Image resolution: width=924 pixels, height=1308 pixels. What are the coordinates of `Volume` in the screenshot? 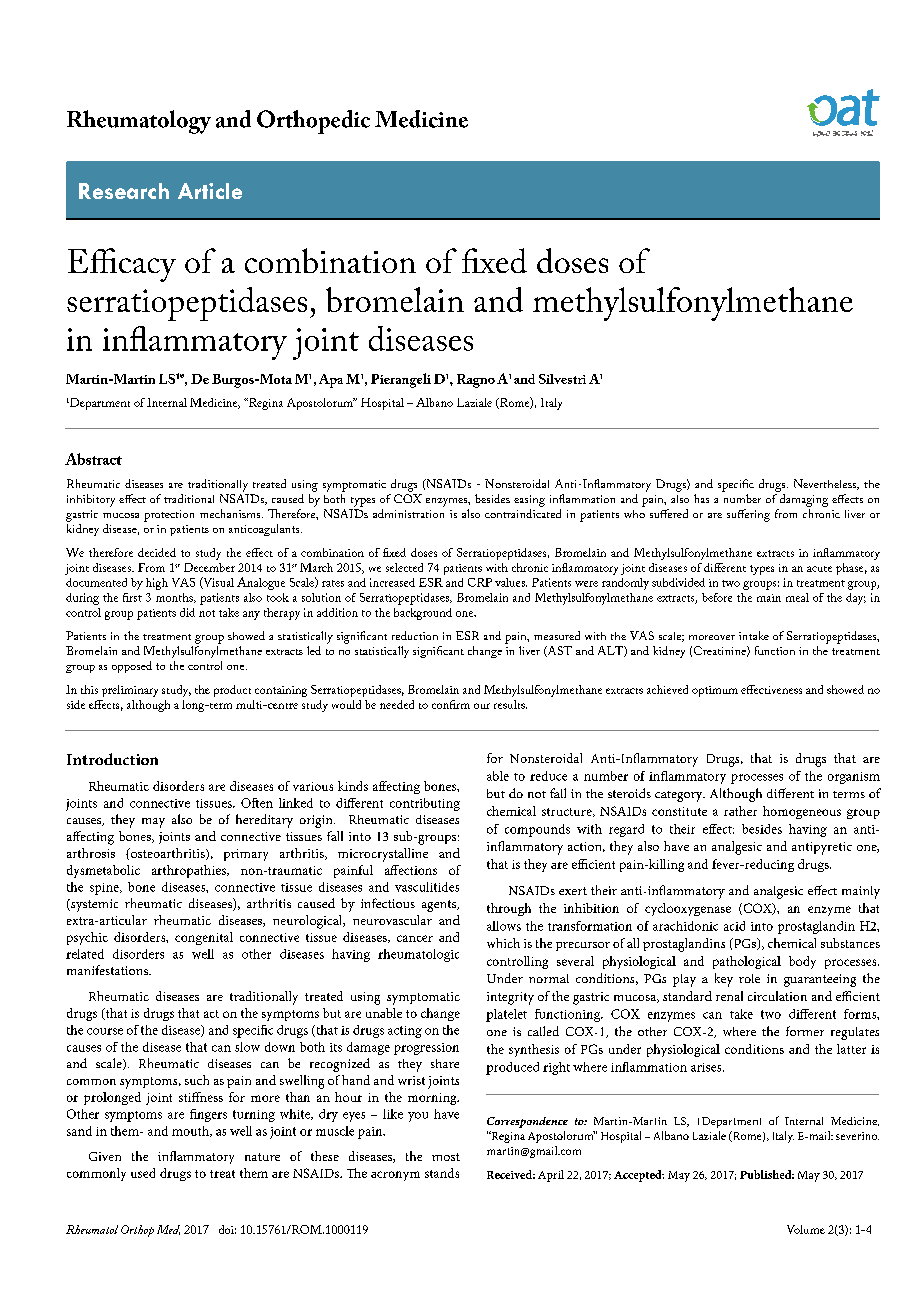 It's located at (806, 1229).
